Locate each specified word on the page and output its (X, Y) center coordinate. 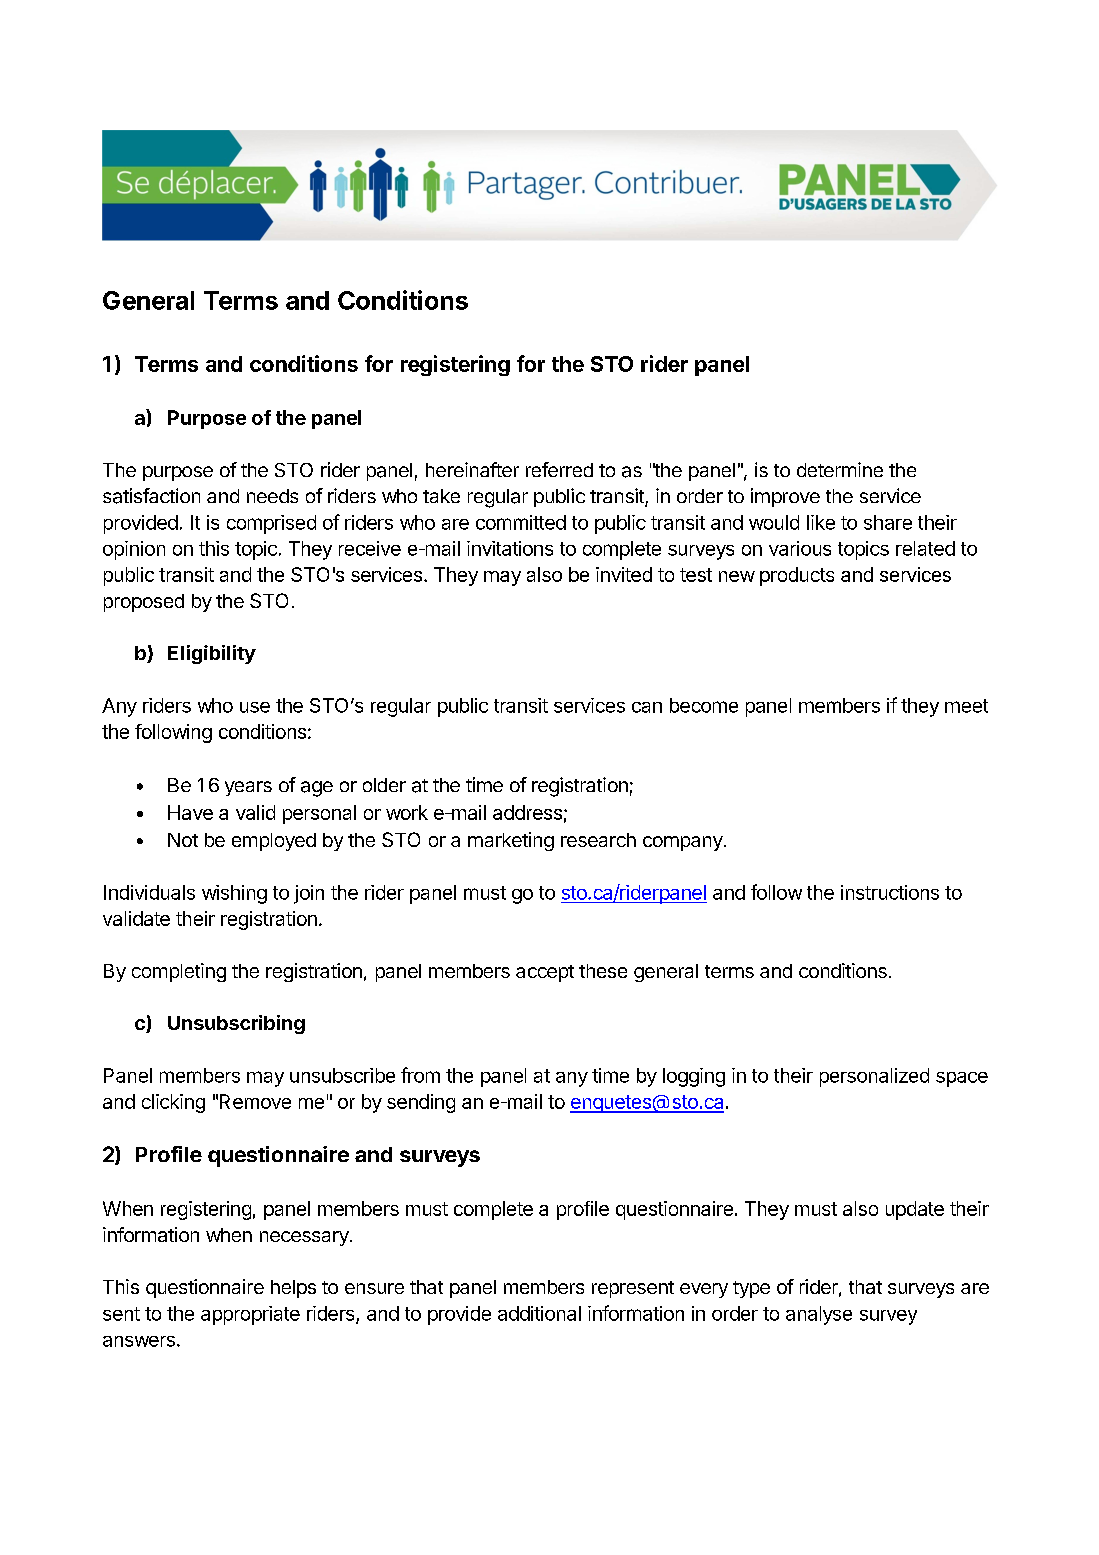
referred (559, 469)
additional (539, 1313)
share (888, 522)
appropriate (250, 1315)
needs (272, 496)
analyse (819, 1315)
